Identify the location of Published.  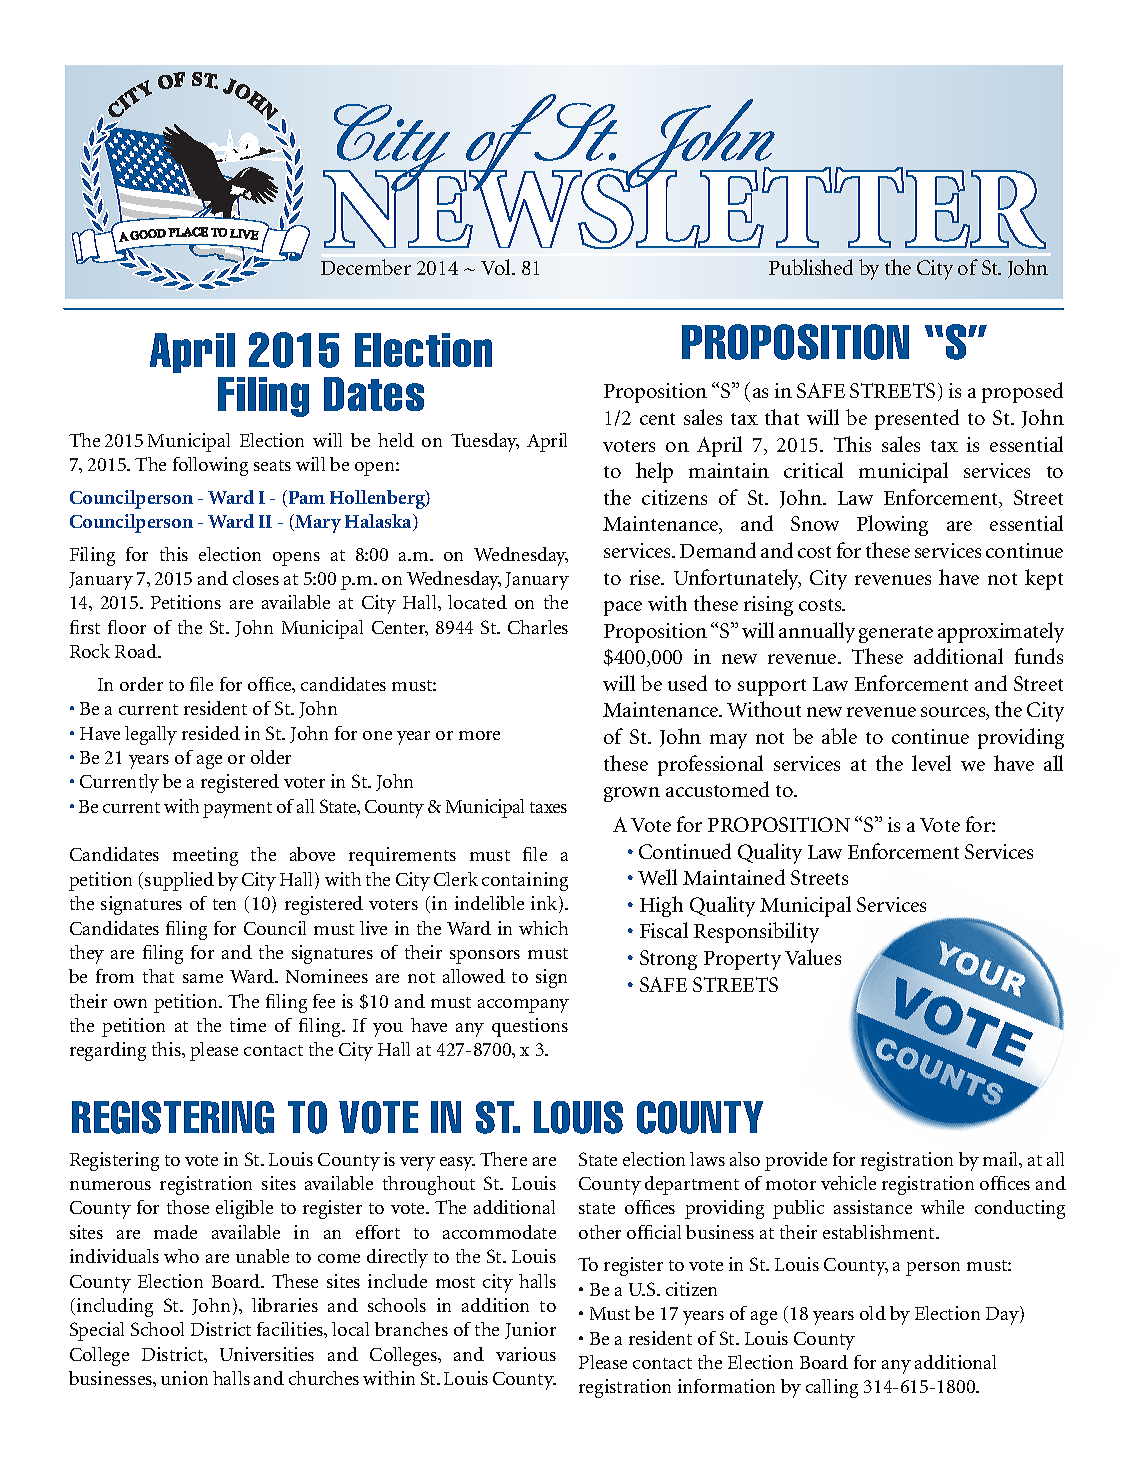
(811, 267).
